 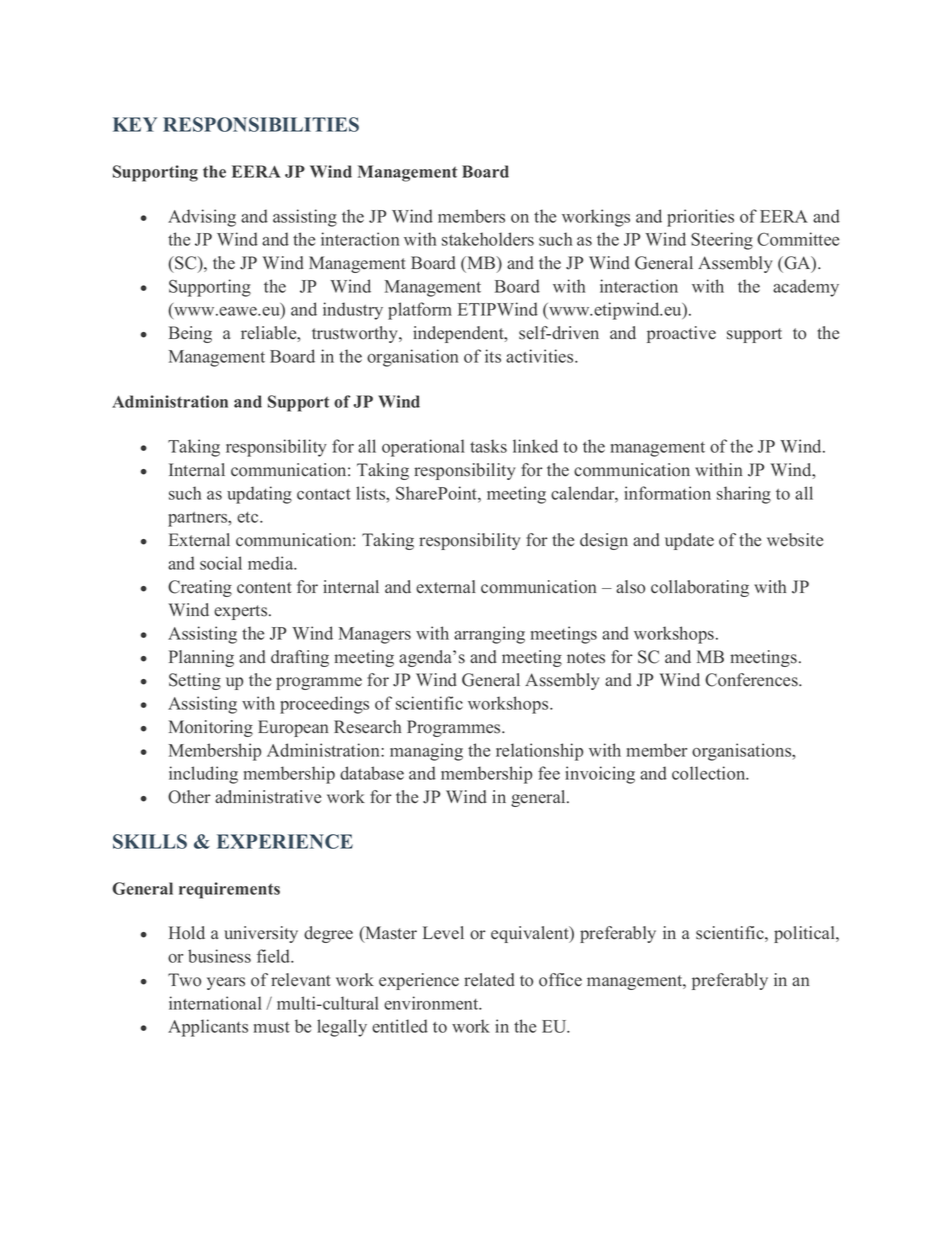 I want to click on priorities, so click(x=700, y=218).
